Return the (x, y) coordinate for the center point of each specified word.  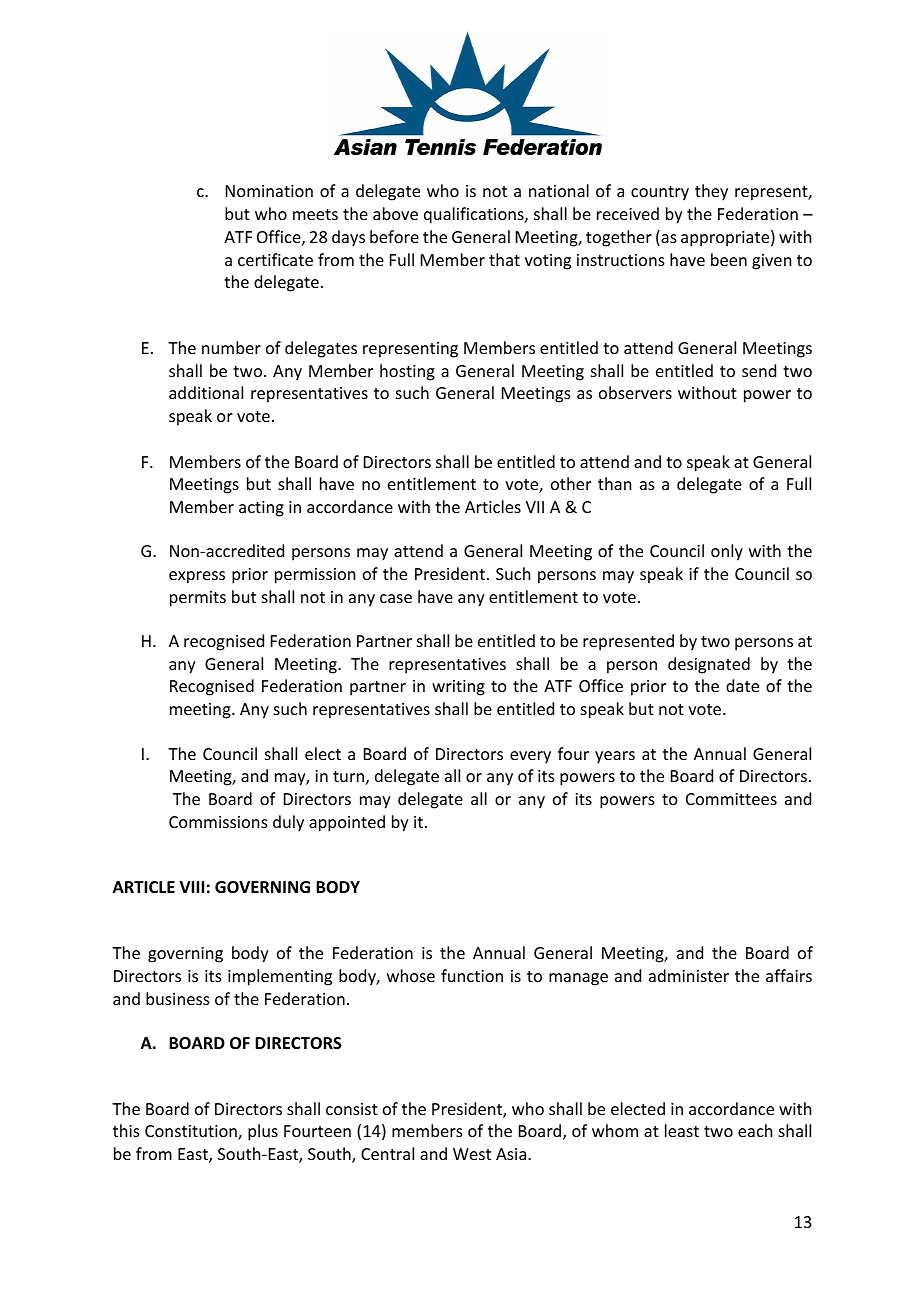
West (472, 1154)
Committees (731, 799)
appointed (347, 823)
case (396, 598)
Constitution (192, 1132)
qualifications (475, 215)
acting (261, 509)
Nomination (269, 191)
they (711, 192)
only (727, 552)
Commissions (218, 822)
